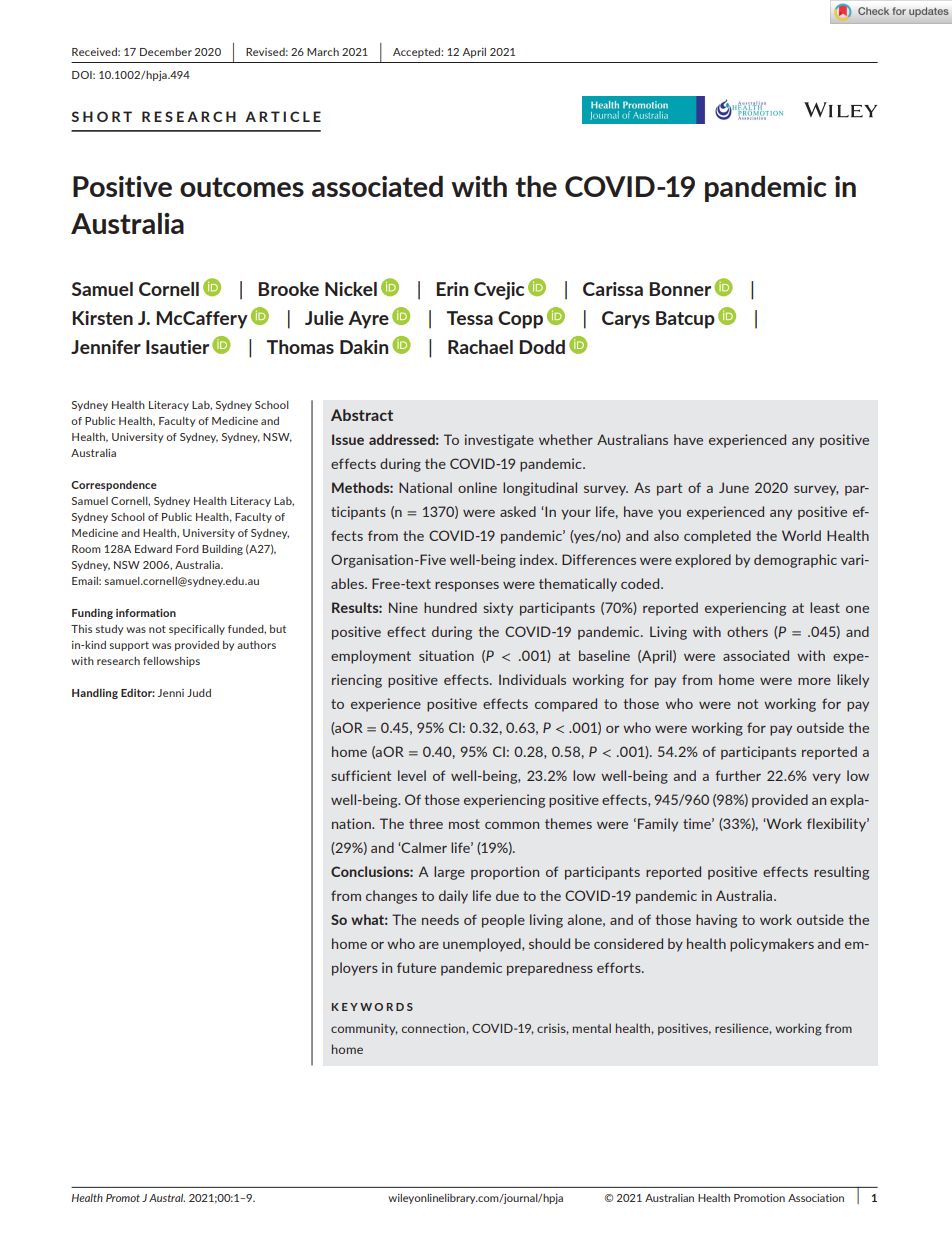  Describe the element at coordinates (680, 289) in the screenshot. I see `Bonner` at that location.
